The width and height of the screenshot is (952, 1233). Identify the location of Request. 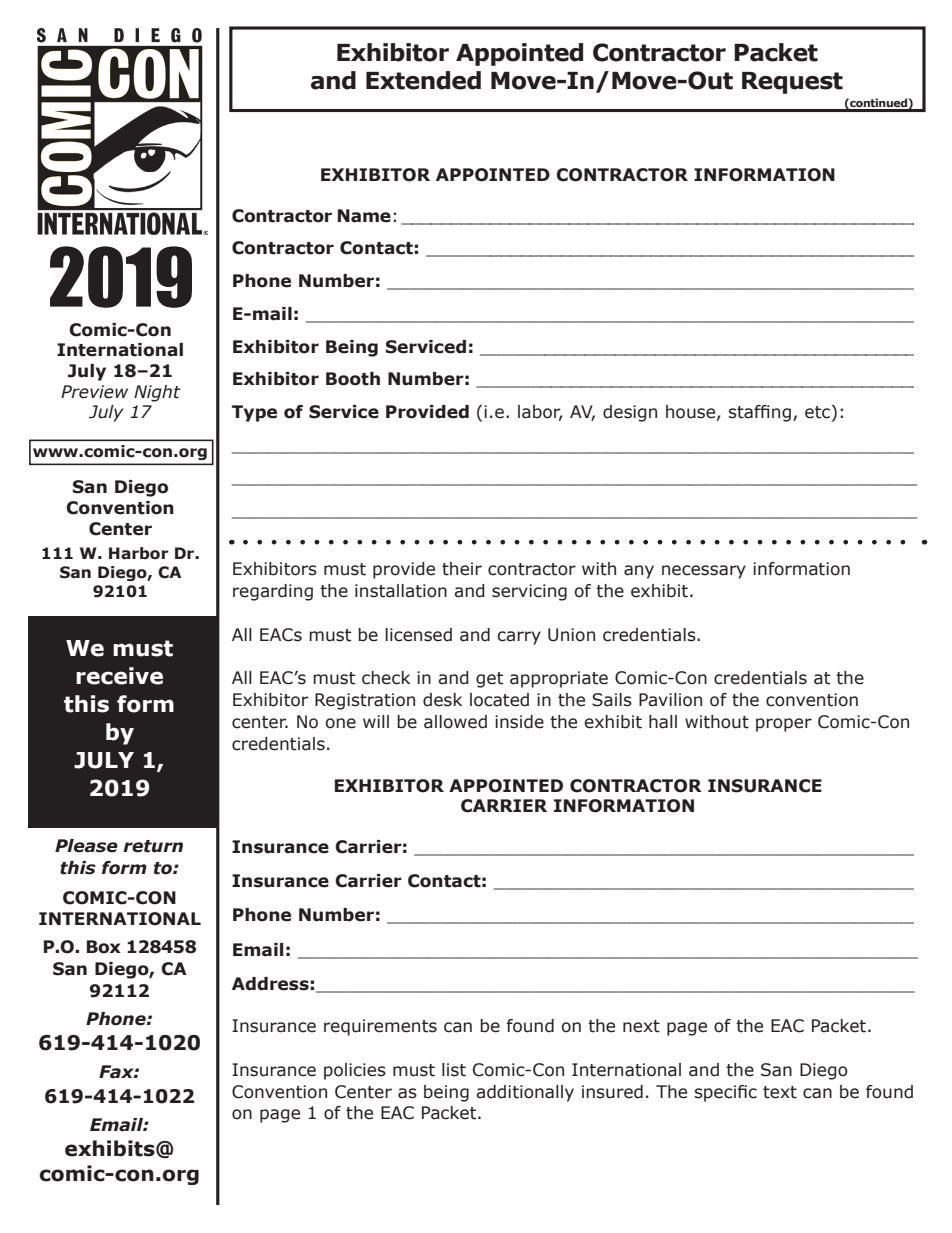
(792, 83).
